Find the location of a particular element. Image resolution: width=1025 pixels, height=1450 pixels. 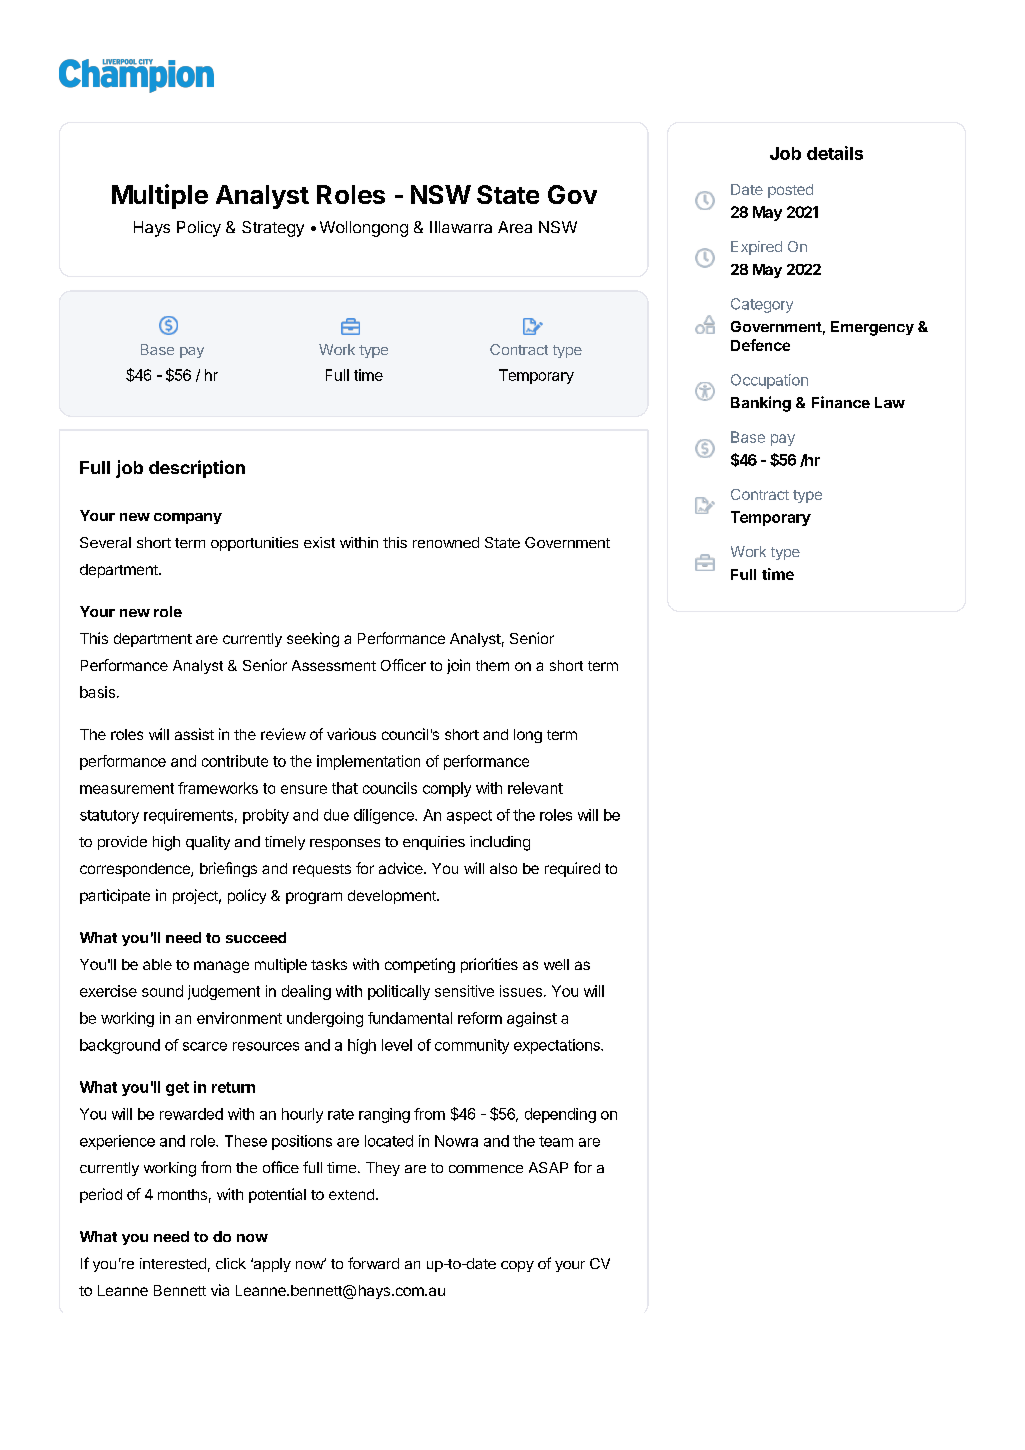

ASAP is located at coordinates (548, 1167).
